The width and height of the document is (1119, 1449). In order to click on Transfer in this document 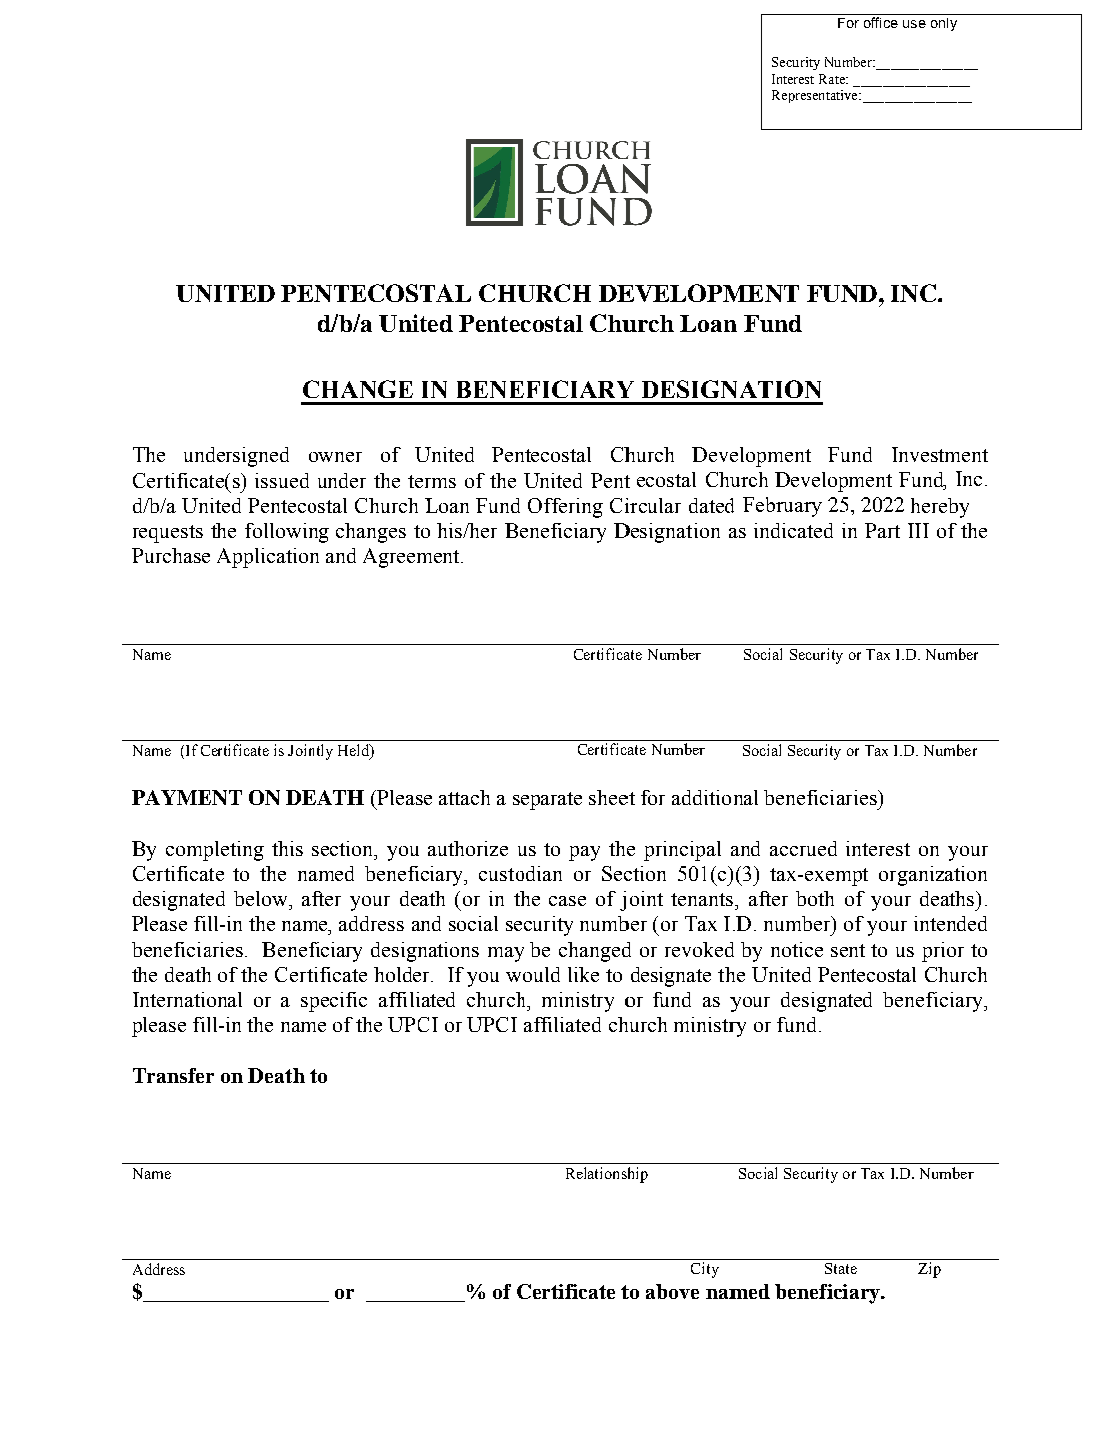, I will do `click(173, 1075)`.
